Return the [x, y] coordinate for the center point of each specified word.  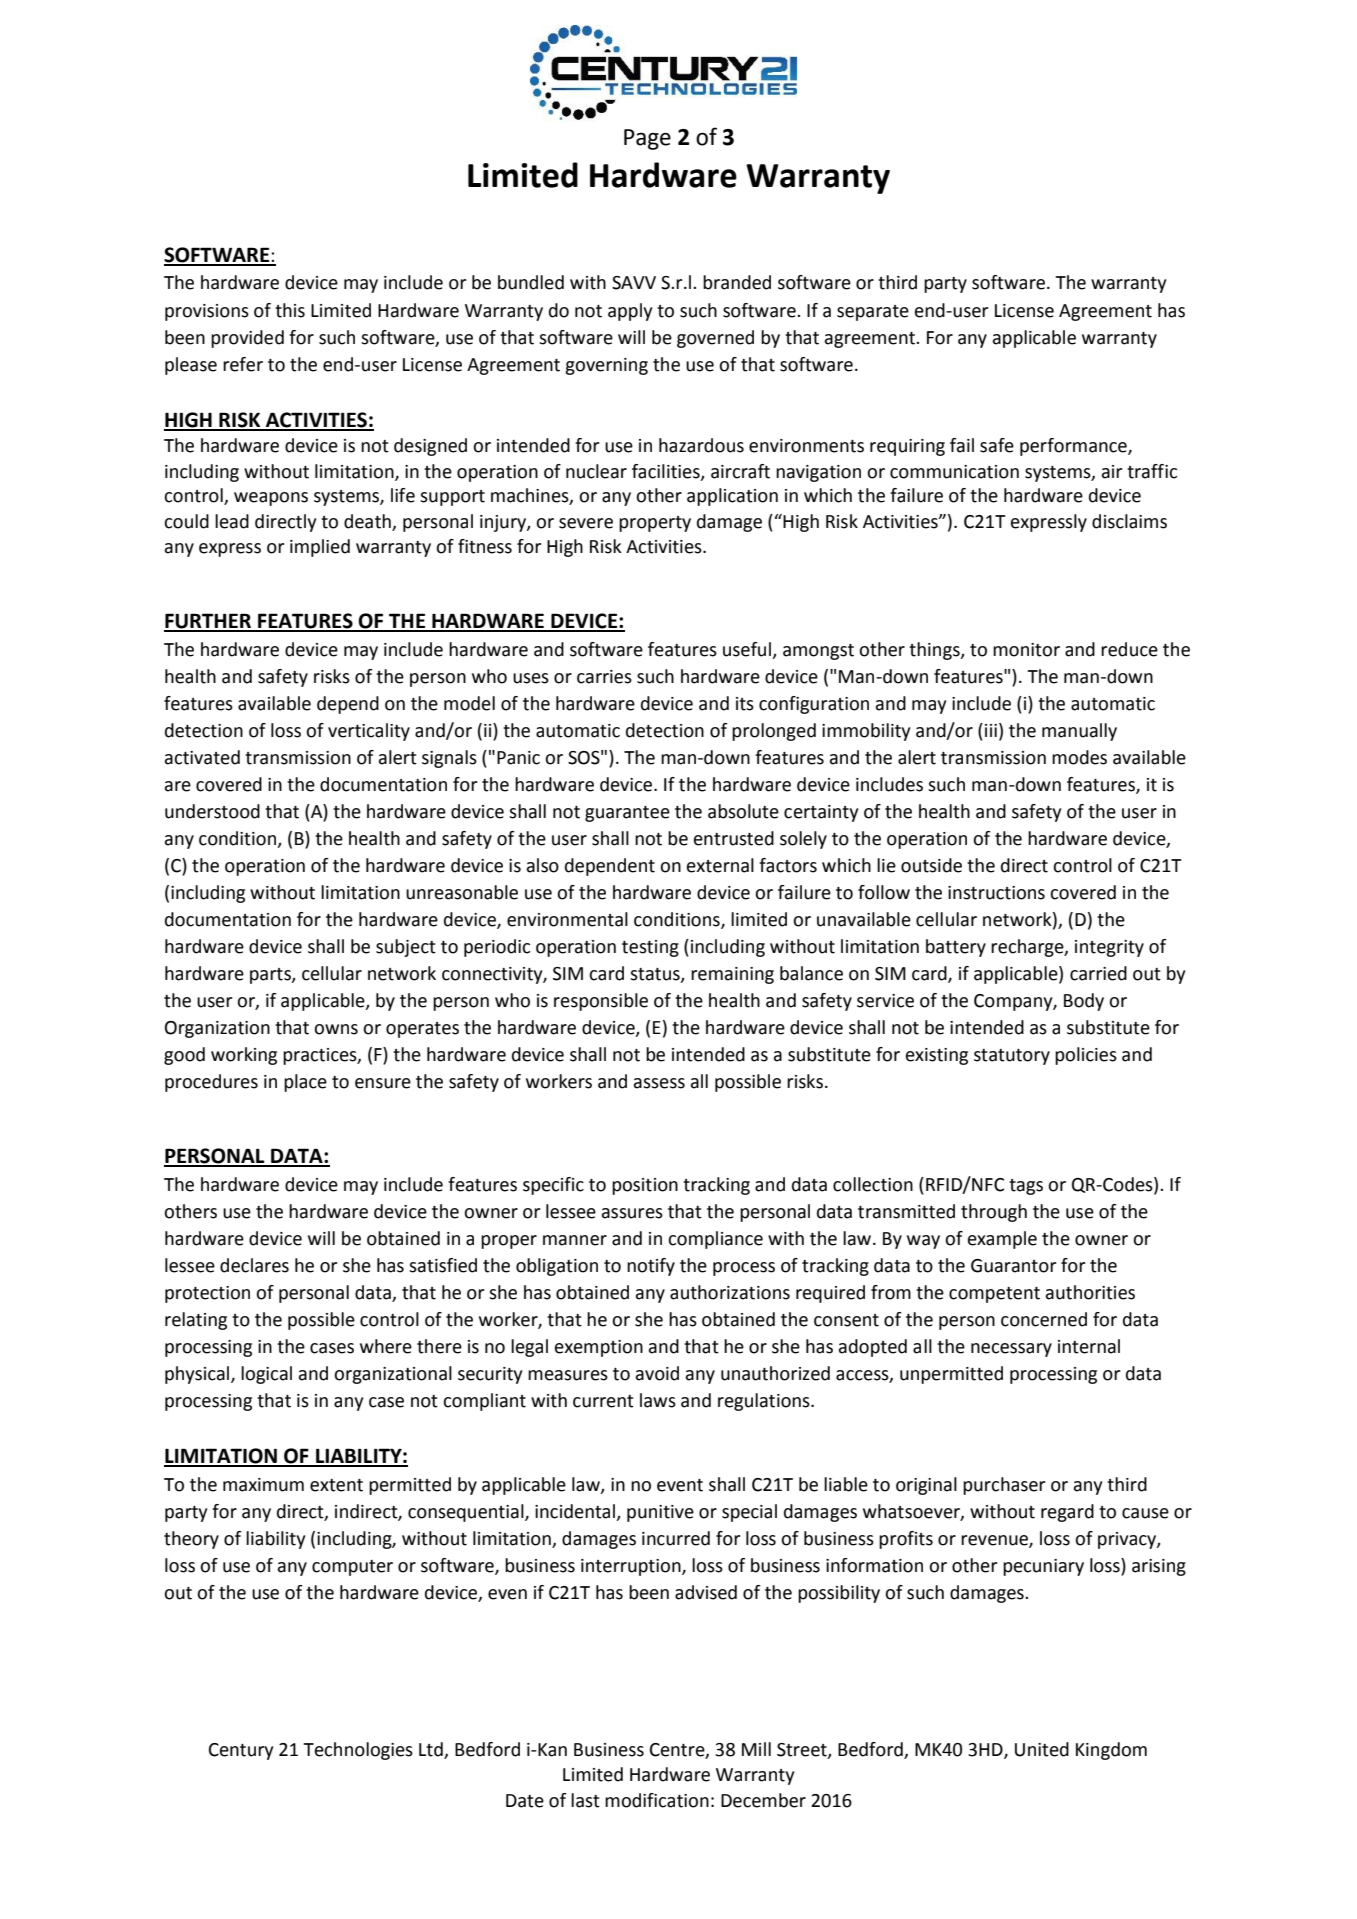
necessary [1011, 1350]
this [290, 310]
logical [266, 1375]
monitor [1026, 650]
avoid [657, 1373]
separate [873, 313]
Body [1084, 1002]
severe [586, 523]
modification [657, 1800]
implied [320, 548]
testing [650, 948]
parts [271, 976]
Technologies [358, 1751]
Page [647, 139]
